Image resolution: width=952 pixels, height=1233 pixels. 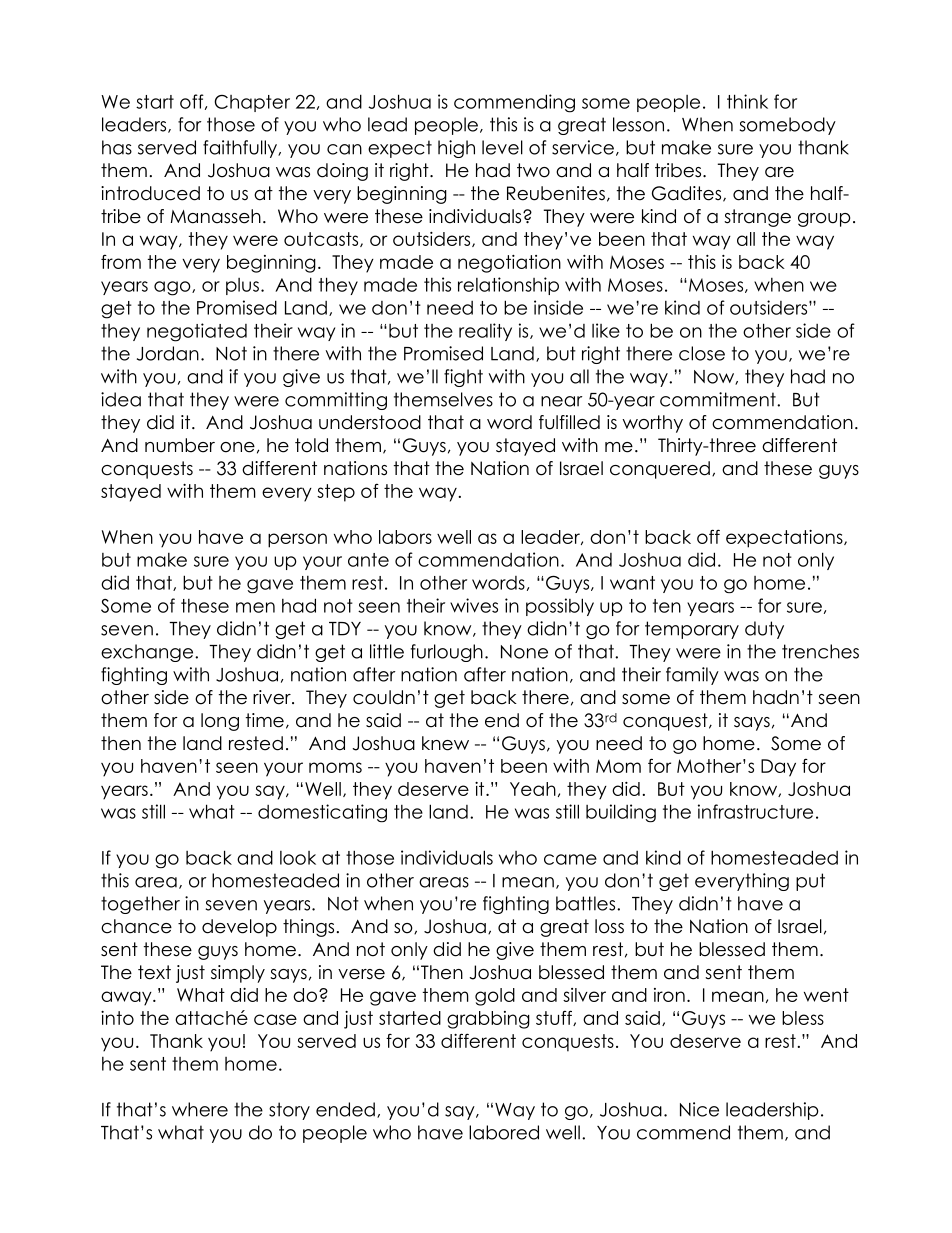 I want to click on high, so click(x=456, y=149).
